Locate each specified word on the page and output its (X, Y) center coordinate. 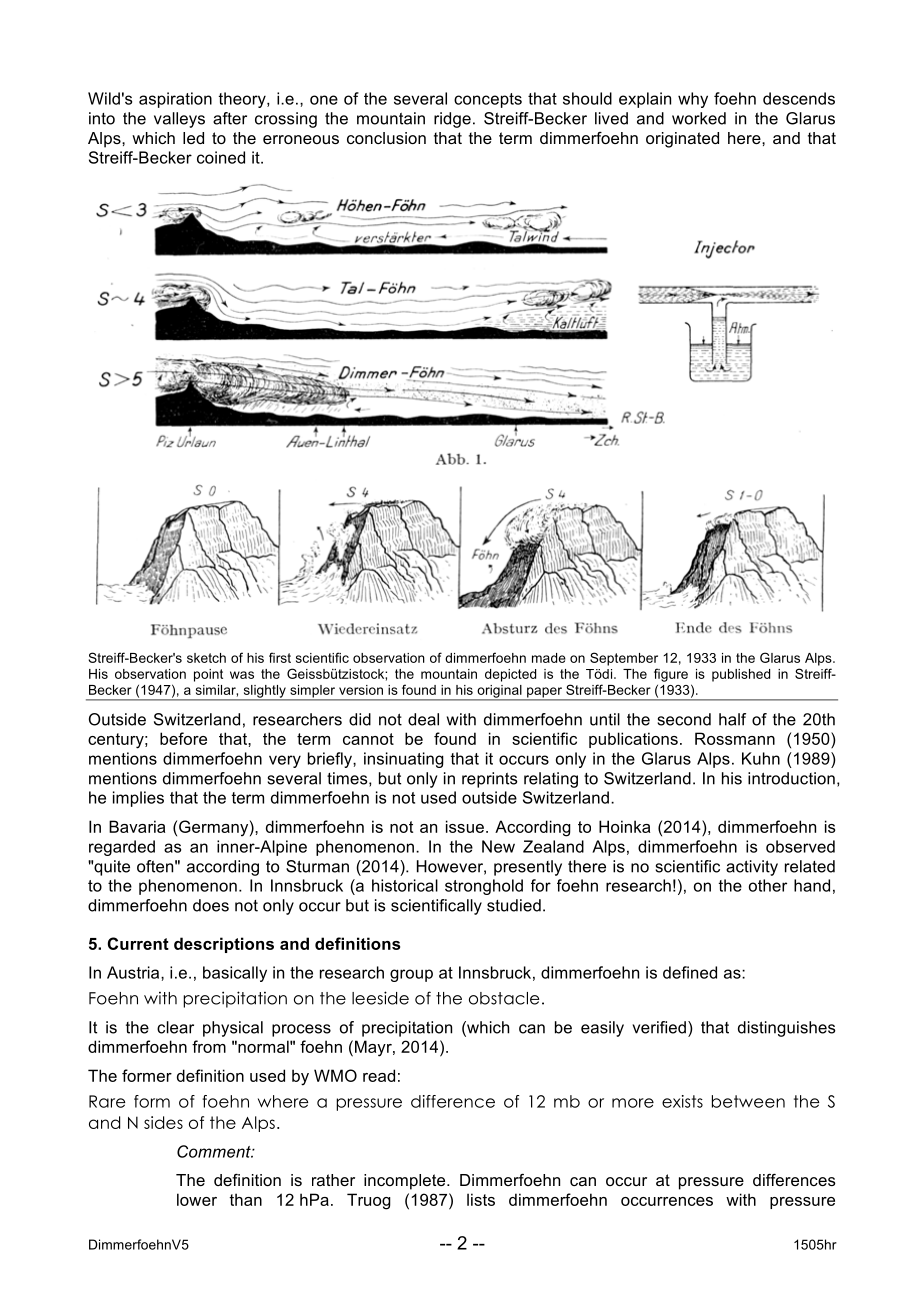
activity (752, 868)
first (280, 657)
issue (465, 826)
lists (481, 1199)
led (193, 138)
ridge (452, 120)
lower (197, 1199)
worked (699, 118)
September (624, 659)
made (549, 658)
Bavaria (137, 826)
